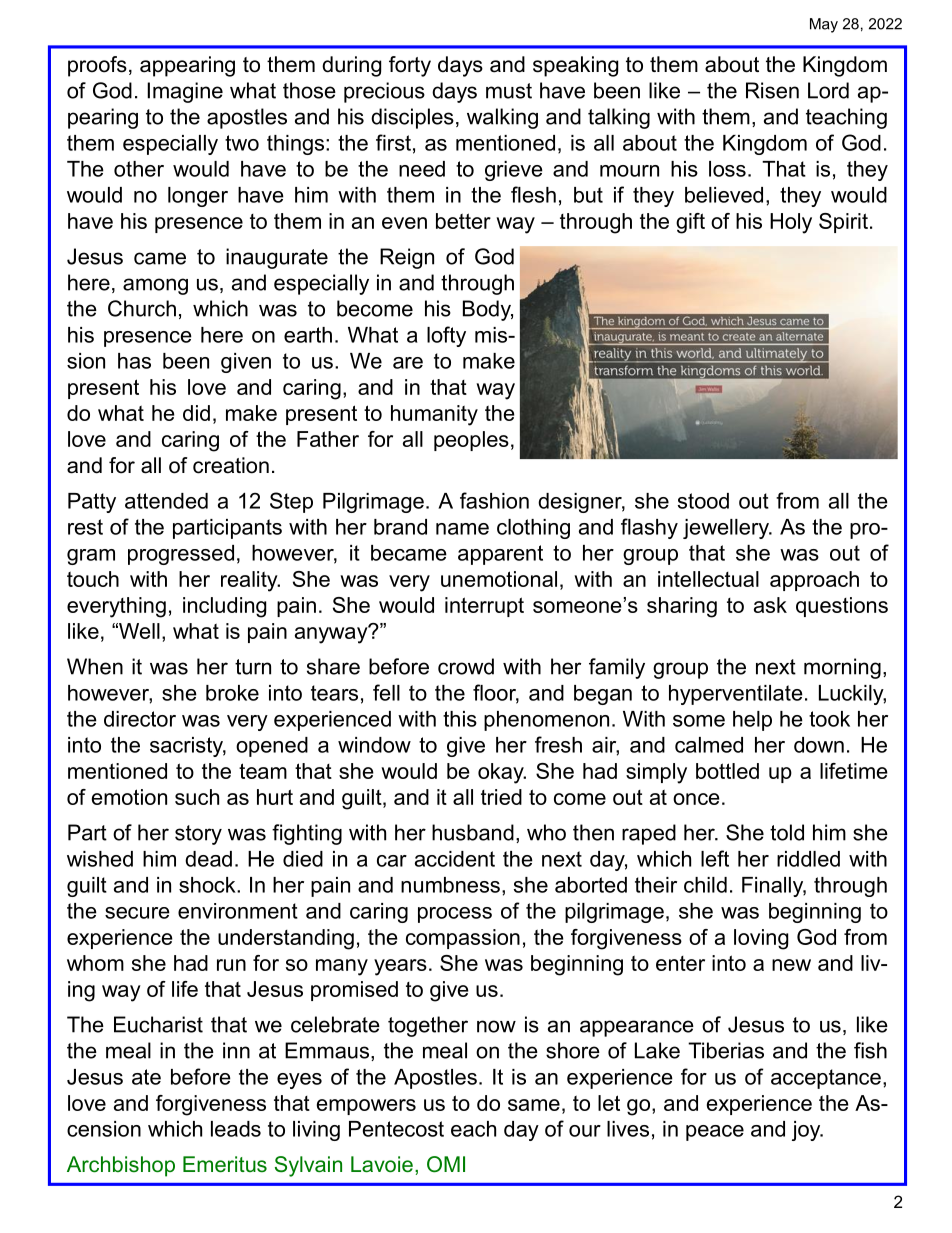  What do you see at coordinates (807, 1131) in the screenshot?
I see `joy` at bounding box center [807, 1131].
